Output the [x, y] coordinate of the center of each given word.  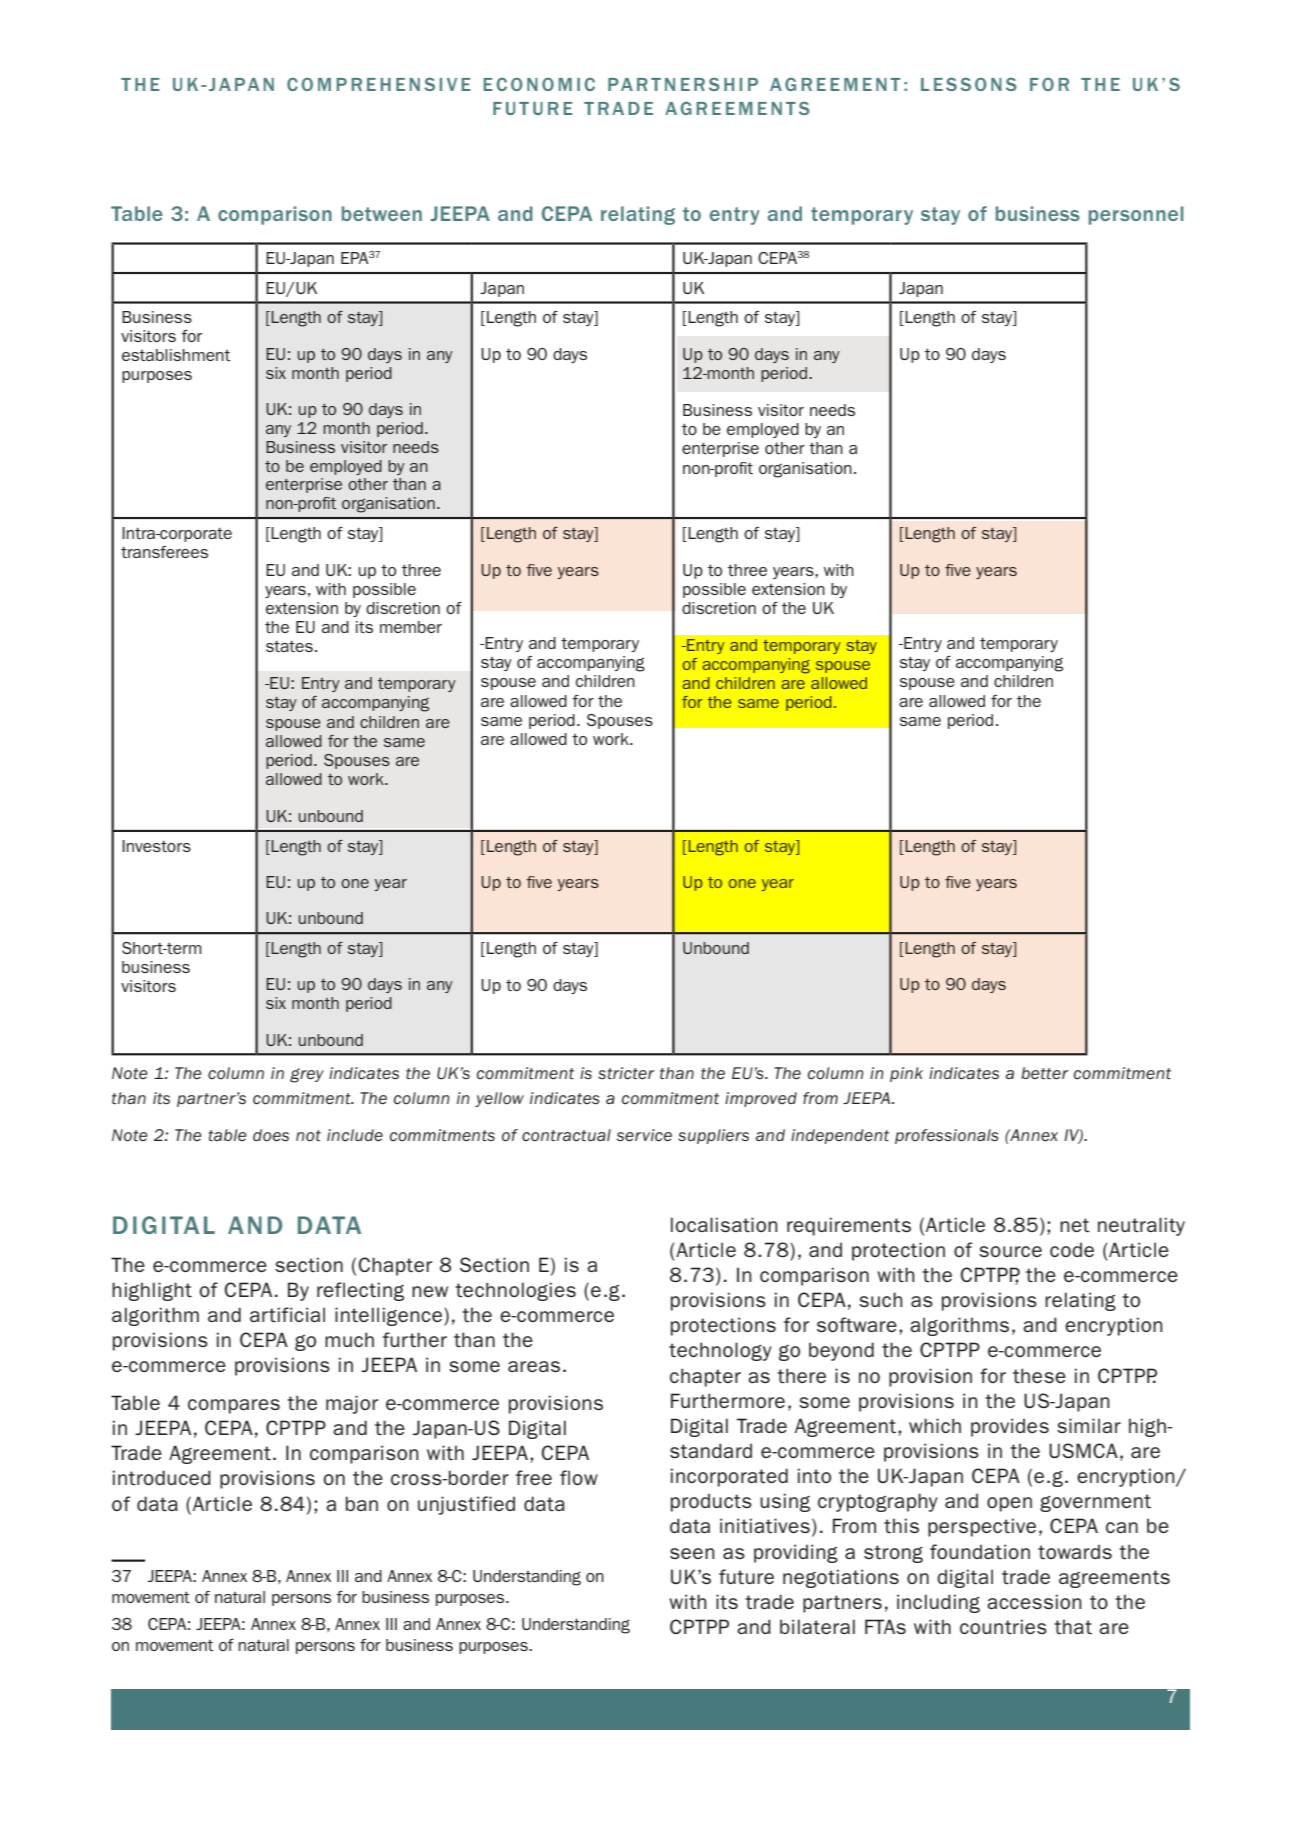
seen [692, 1553]
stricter [626, 1073]
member [411, 627]
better [1044, 1073]
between [382, 213]
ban [362, 1503]
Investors [156, 846]
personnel [1136, 215]
